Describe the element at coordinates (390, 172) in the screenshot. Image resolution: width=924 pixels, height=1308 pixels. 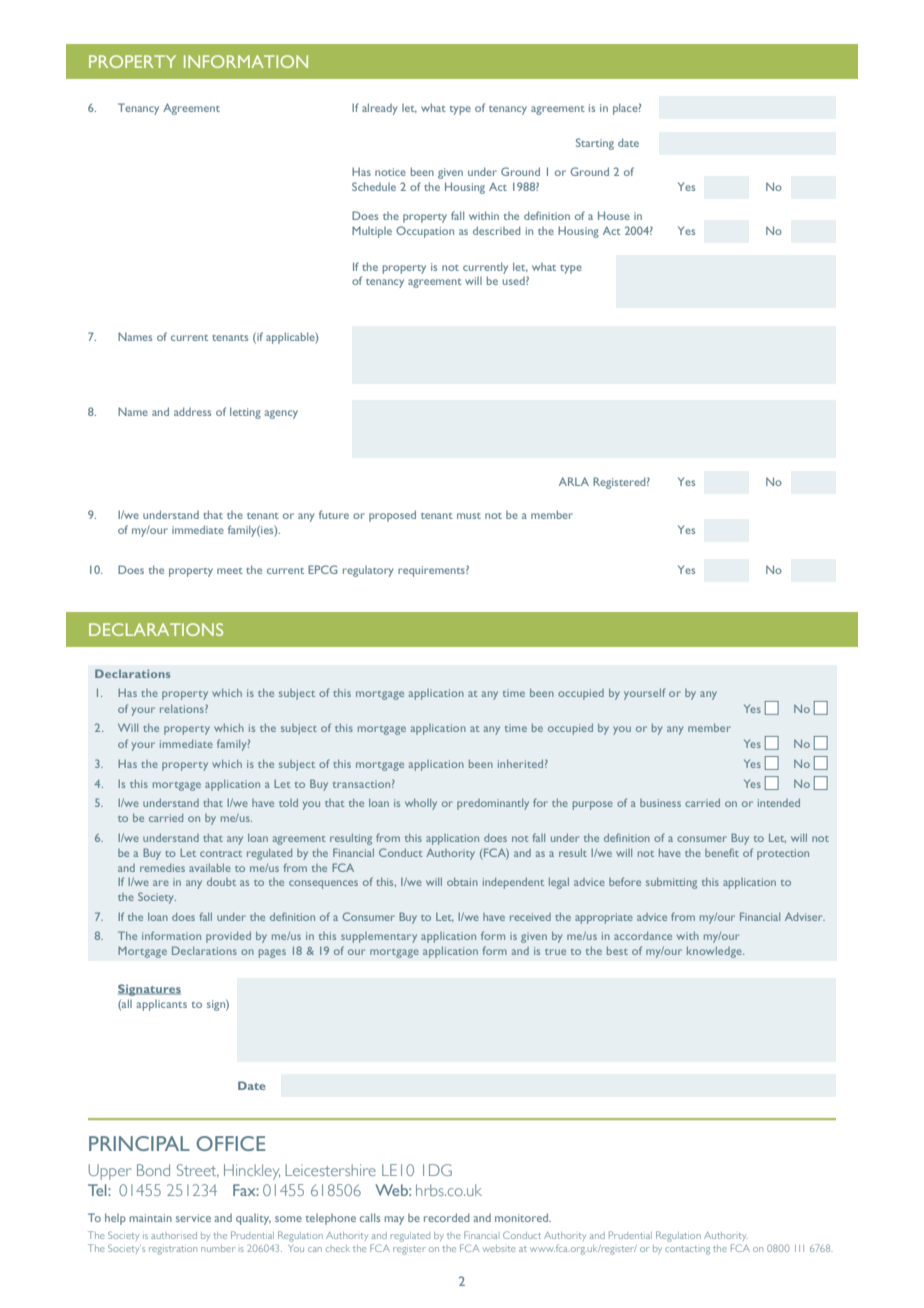
I see `notice` at that location.
